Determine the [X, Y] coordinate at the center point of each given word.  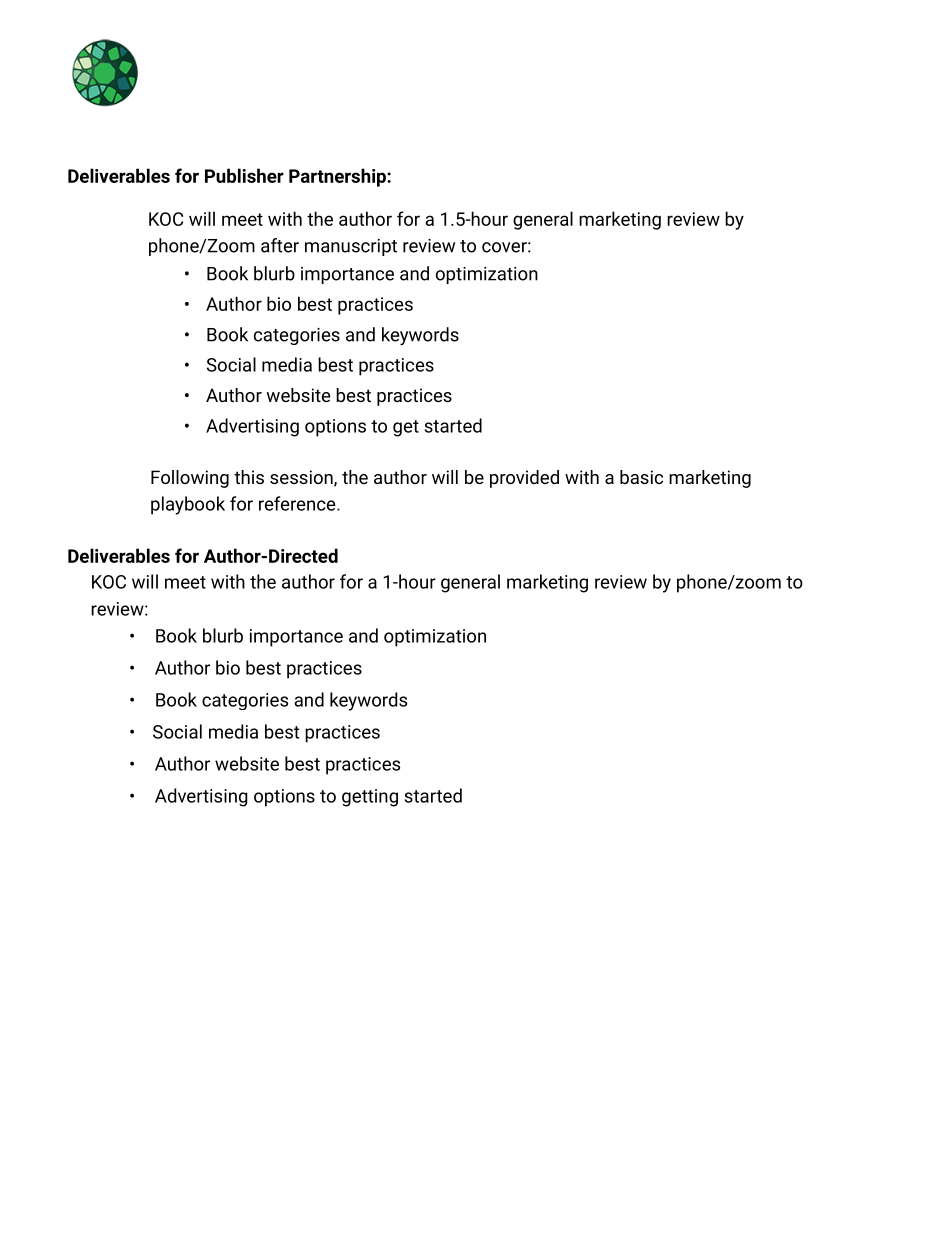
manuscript [351, 247]
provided [524, 479]
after [280, 245]
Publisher [244, 175]
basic [641, 477]
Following [190, 479]
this [249, 477]
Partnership [338, 177]
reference [298, 503]
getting [370, 798]
